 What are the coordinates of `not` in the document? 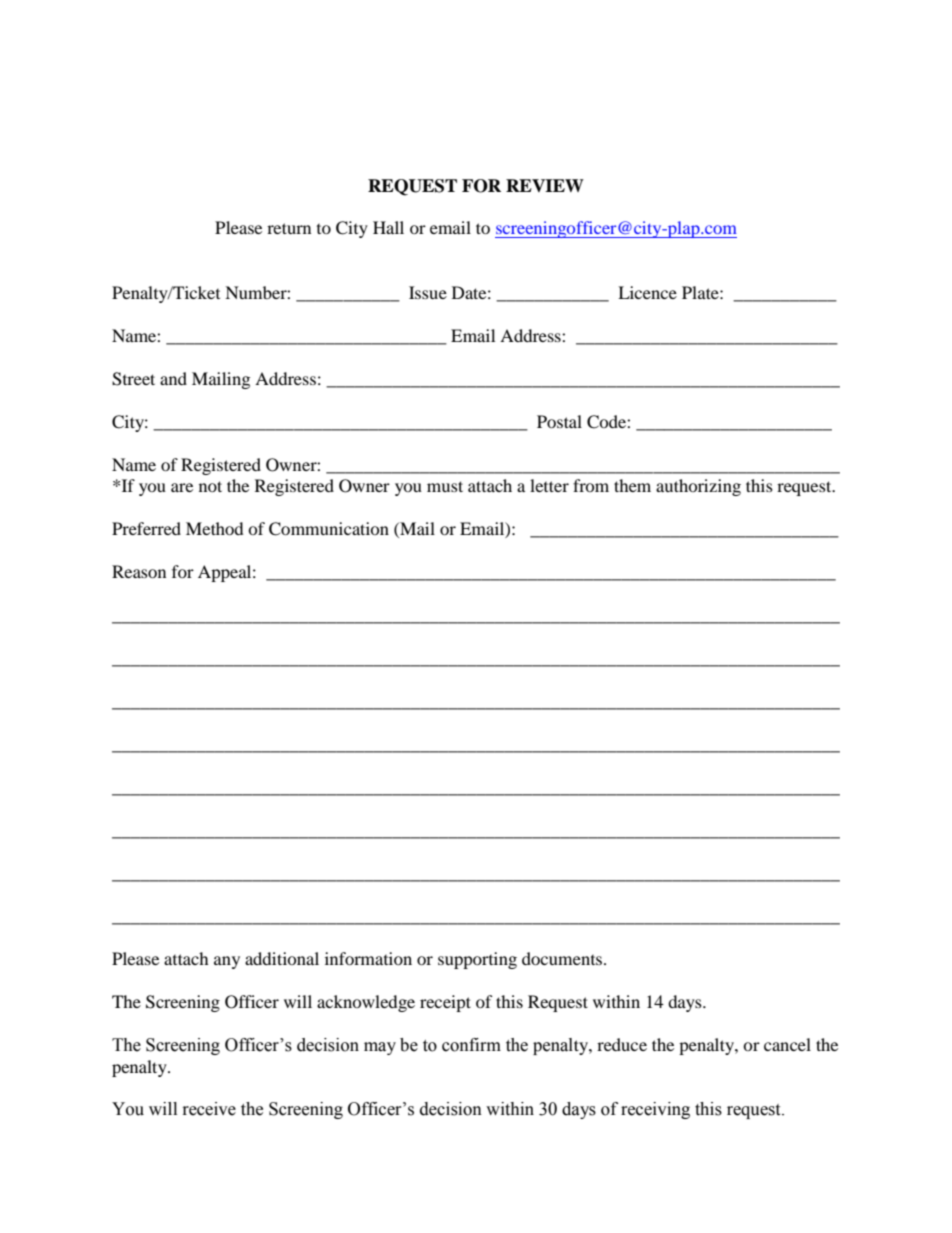 It's located at (210, 486).
